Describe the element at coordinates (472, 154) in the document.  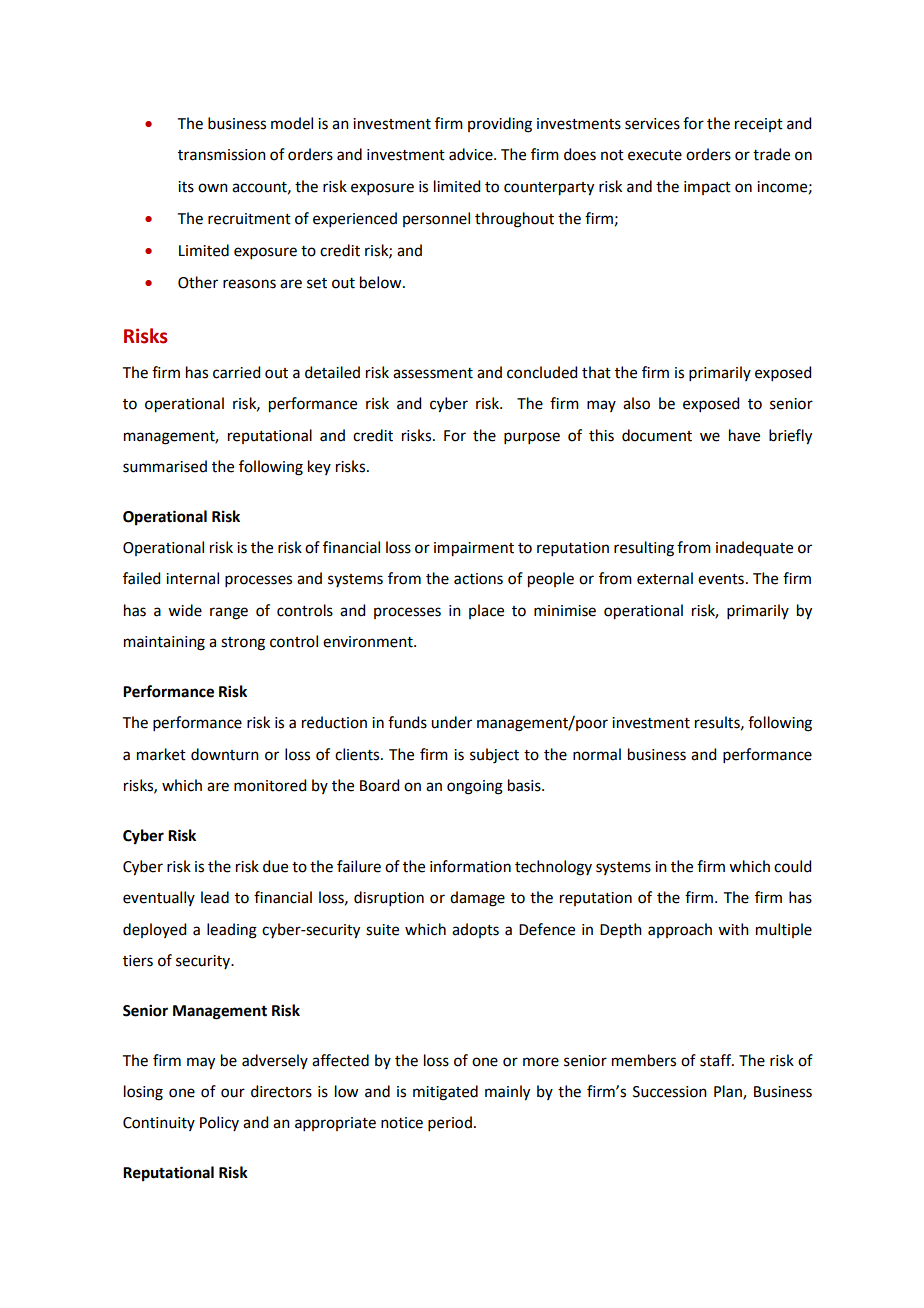
I see `advice` at that location.
